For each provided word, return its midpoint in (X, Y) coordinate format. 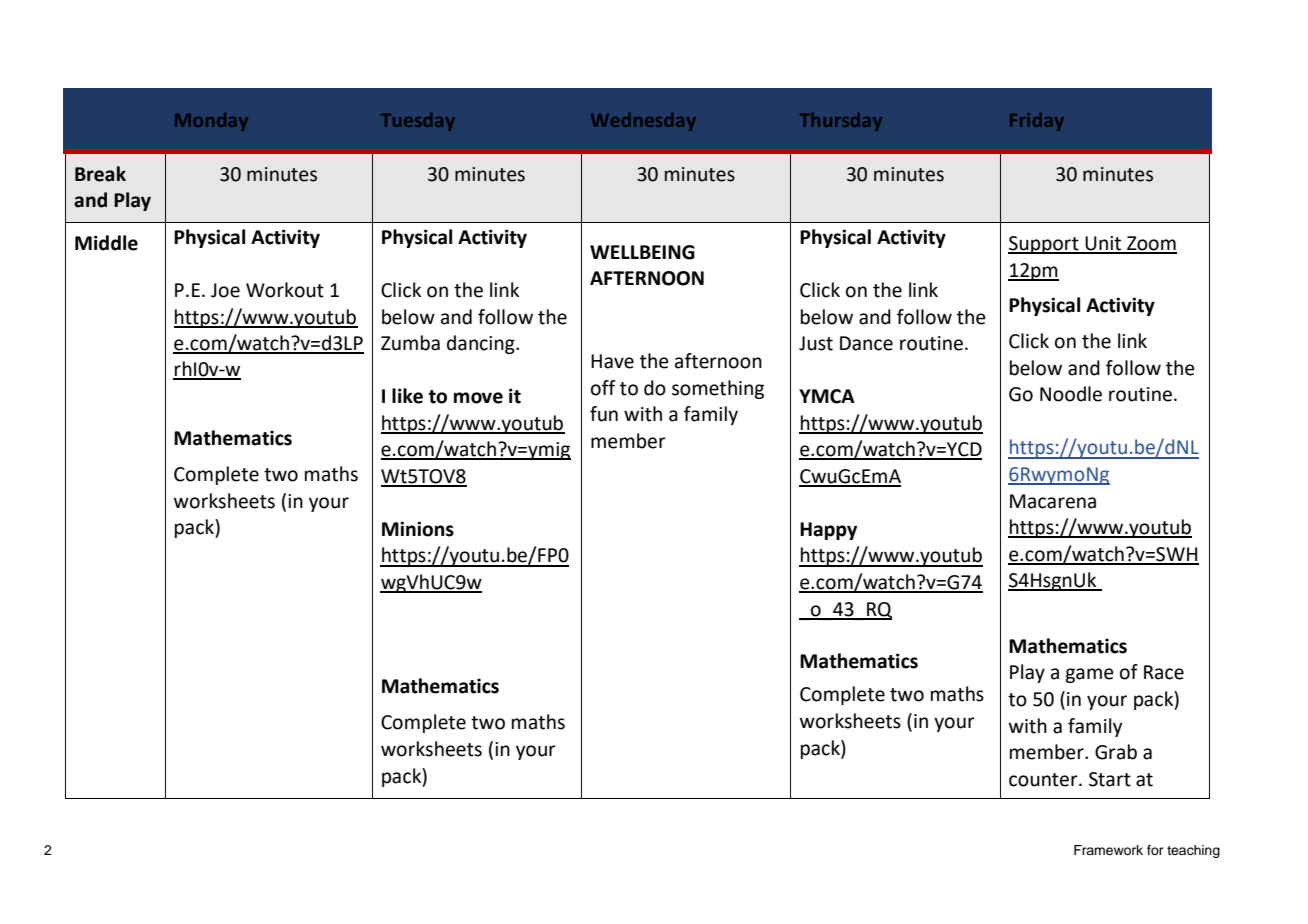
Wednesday (643, 122)
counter (1044, 780)
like (407, 396)
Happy (828, 531)
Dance (866, 343)
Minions (418, 529)
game (1089, 675)
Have (612, 361)
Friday (1037, 122)
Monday (211, 122)
